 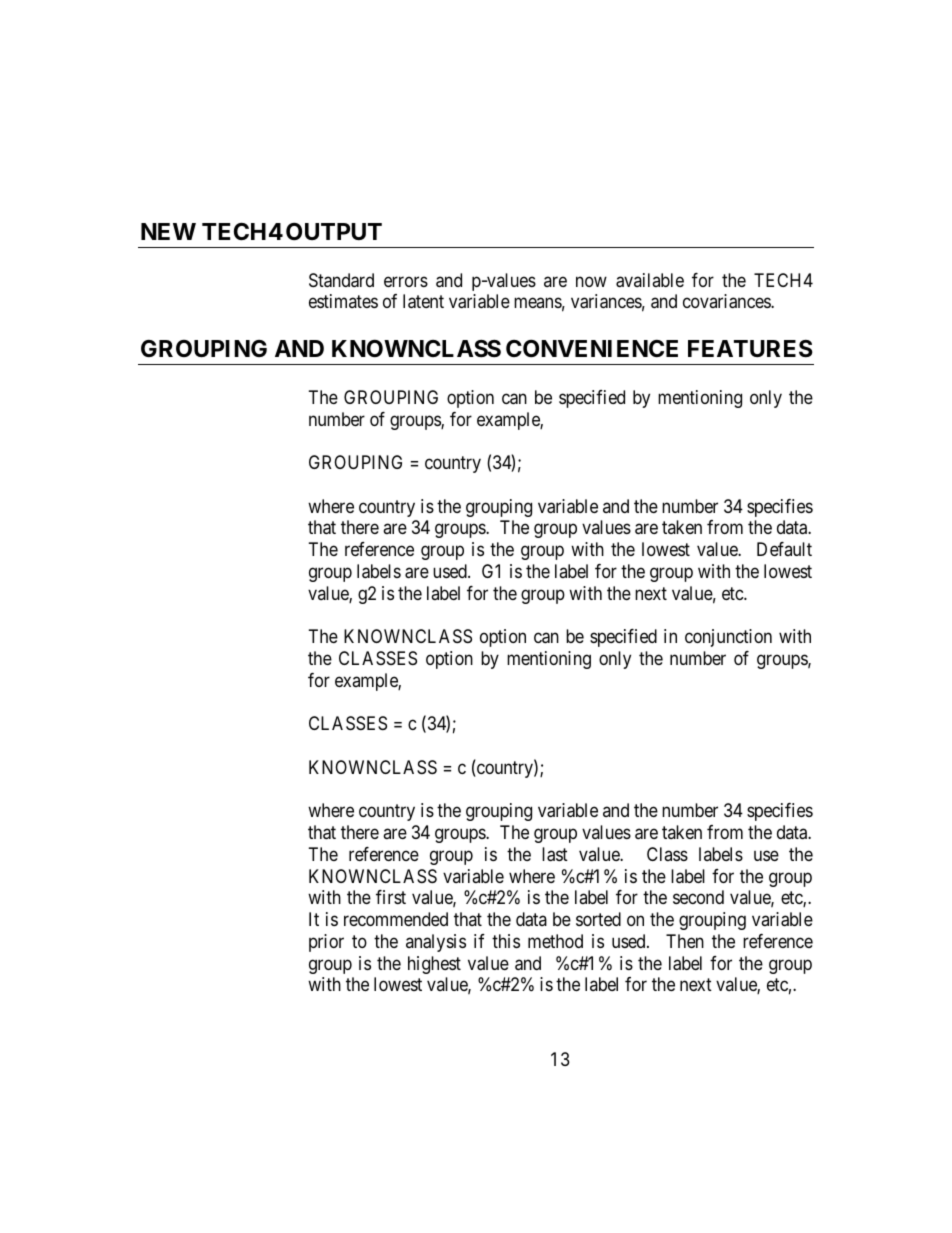 I want to click on NEW, so click(x=168, y=231).
